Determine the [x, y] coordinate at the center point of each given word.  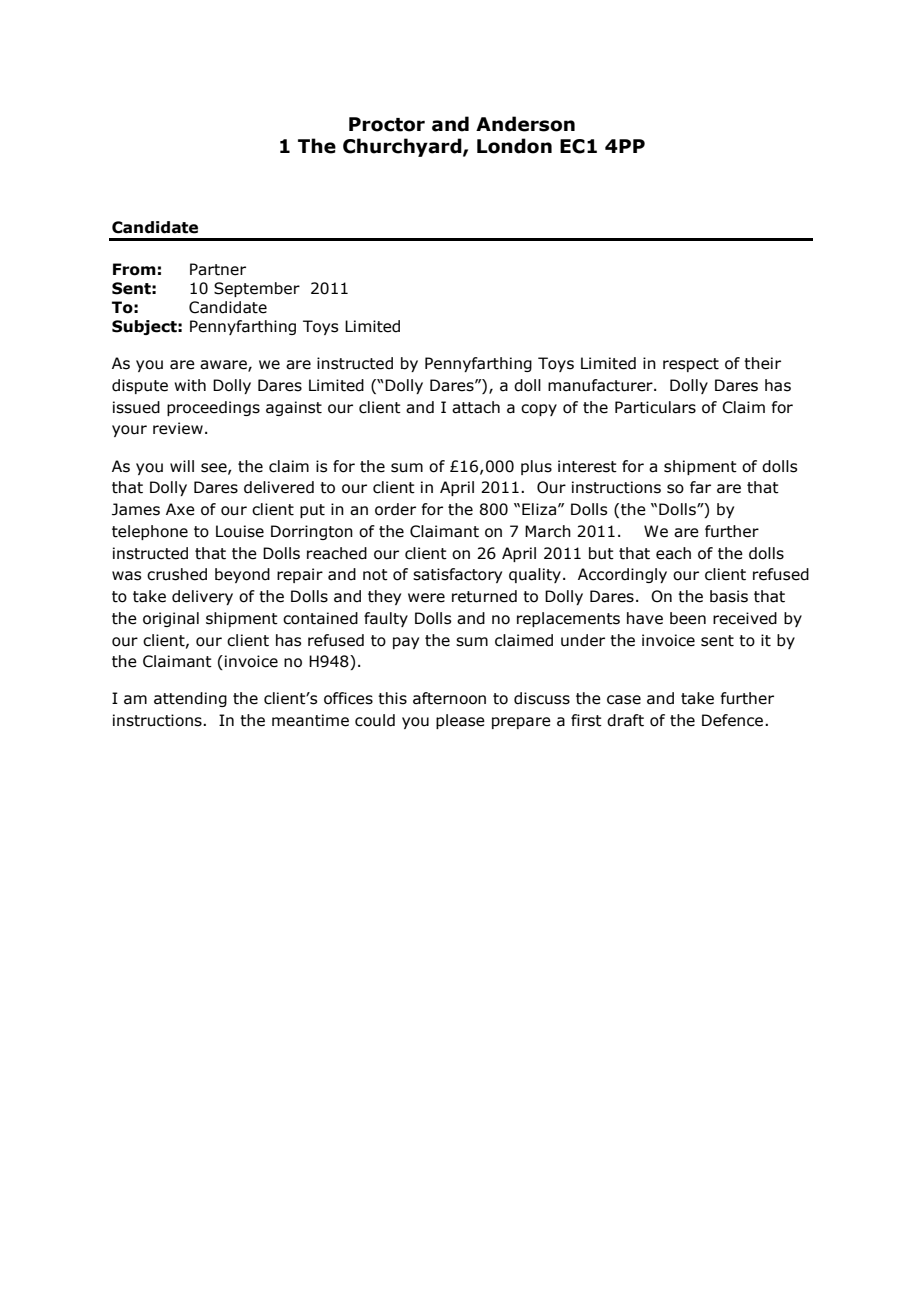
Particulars [655, 407]
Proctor [387, 124]
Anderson [525, 124]
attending [190, 699]
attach [476, 407]
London [514, 146]
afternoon [449, 698]
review [178, 428]
